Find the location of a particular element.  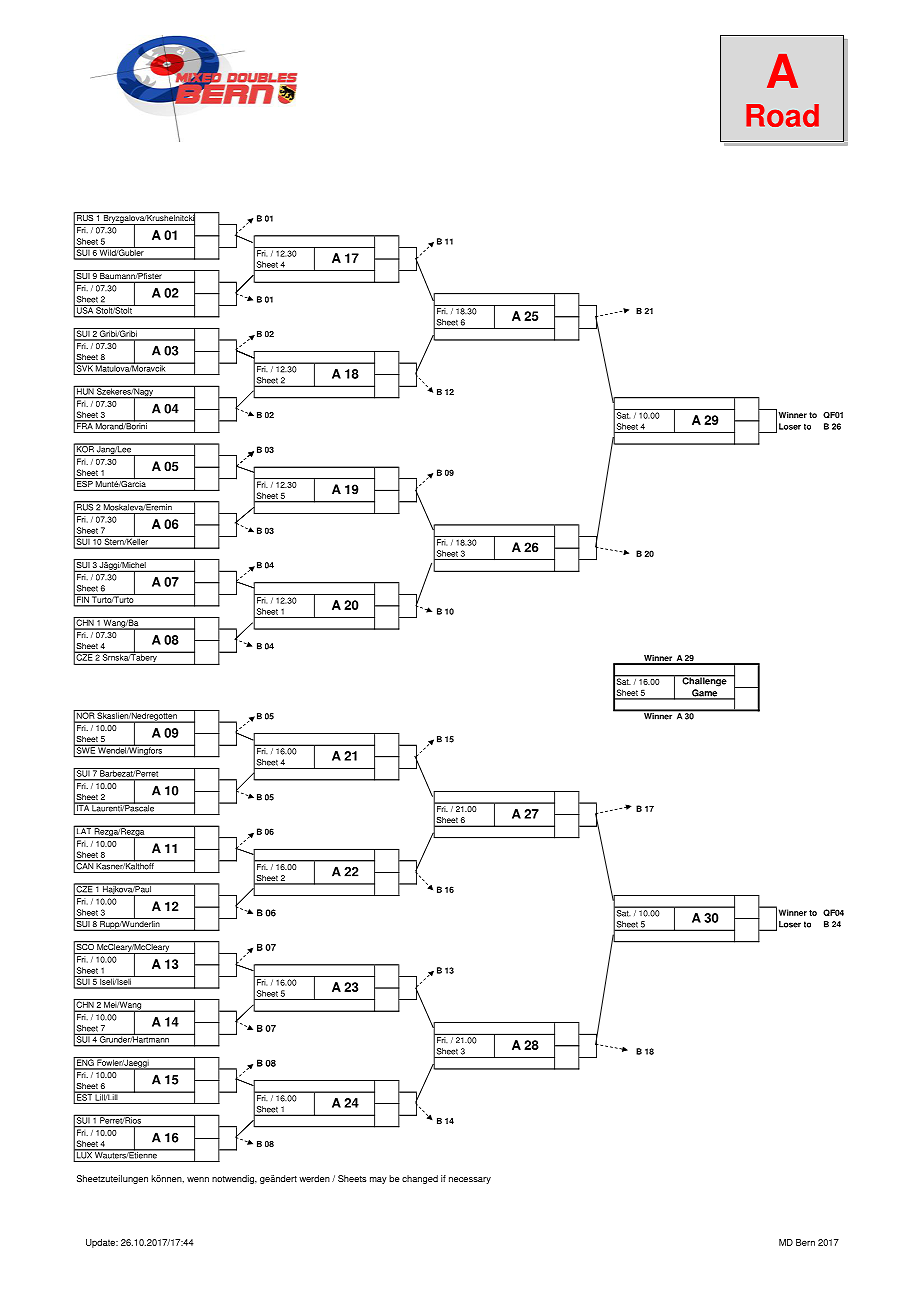

wenn is located at coordinates (198, 1179).
